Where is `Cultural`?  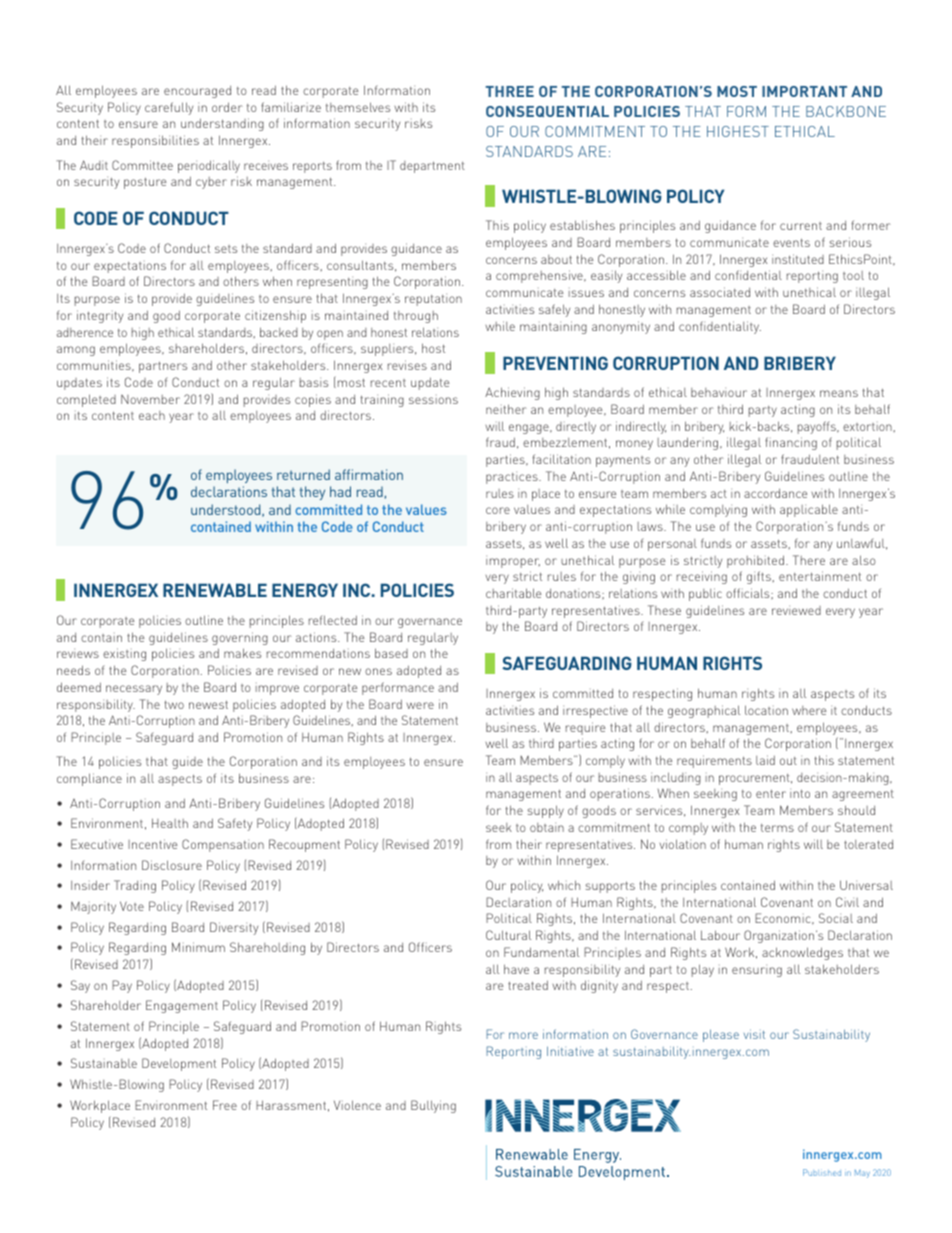 Cultural is located at coordinates (508, 935).
